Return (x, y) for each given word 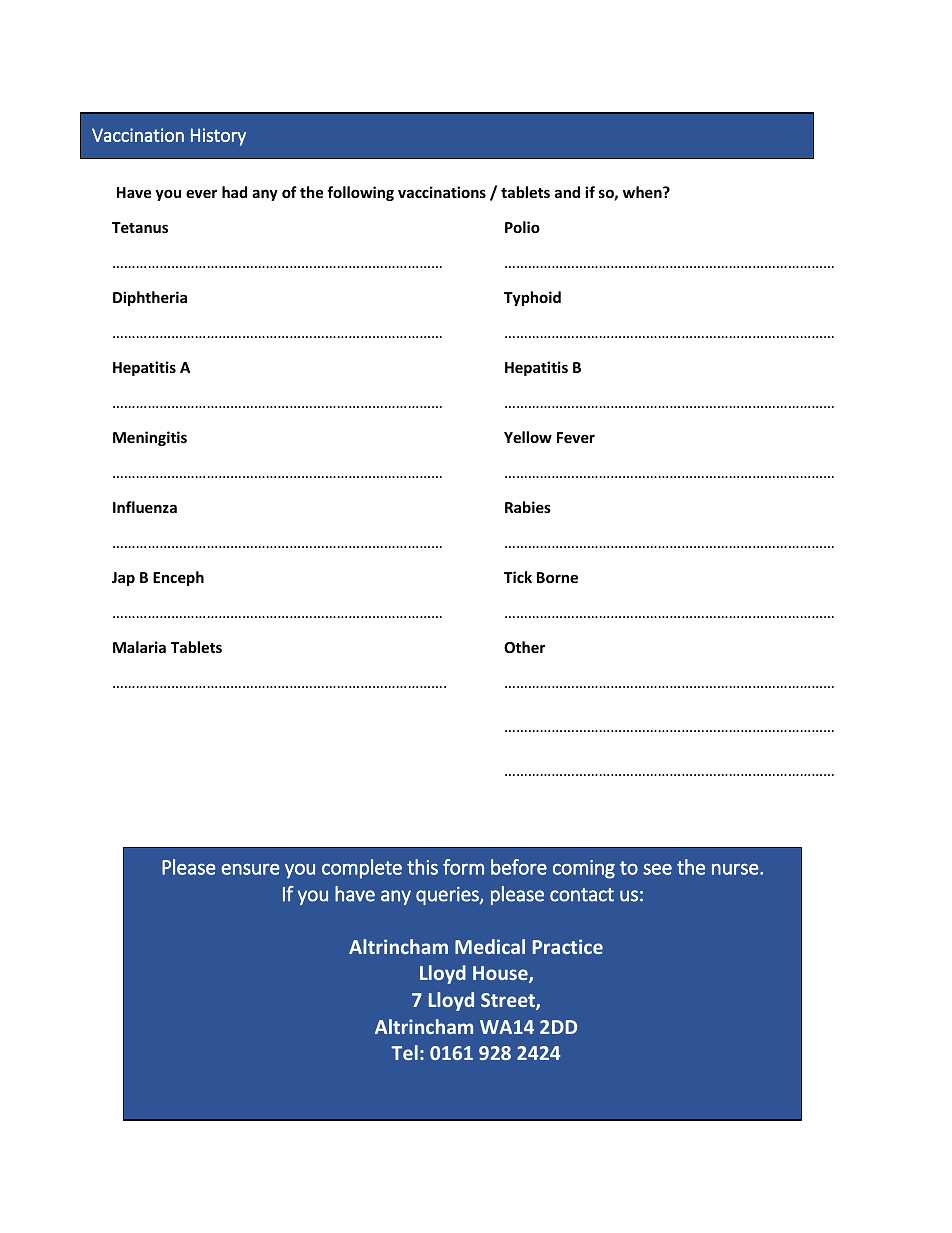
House (501, 974)
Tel (404, 1052)
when (643, 192)
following (360, 193)
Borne (557, 577)
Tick (518, 577)
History (218, 137)
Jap (123, 579)
